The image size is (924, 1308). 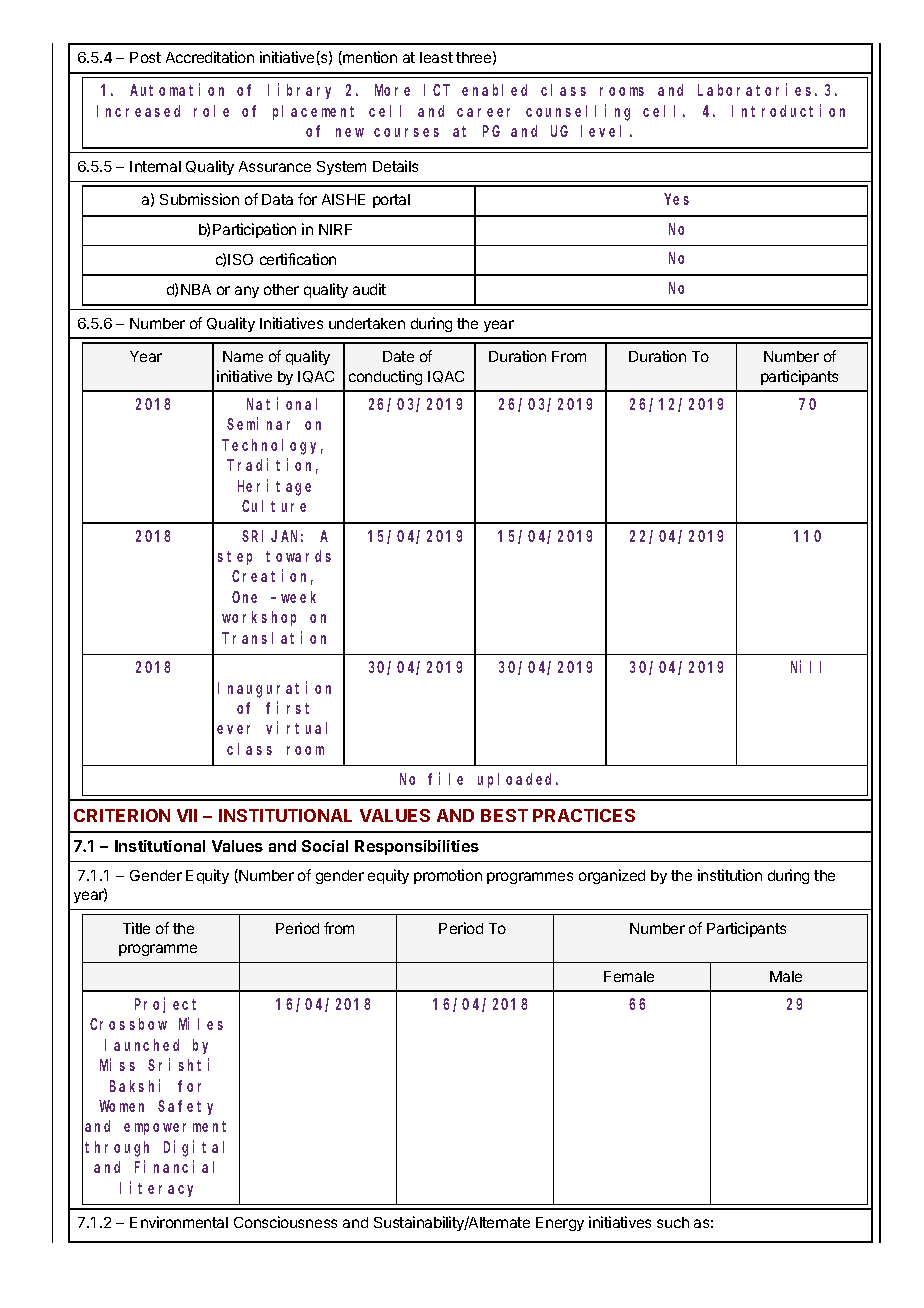 I want to click on Environmental, so click(x=179, y=1222).
